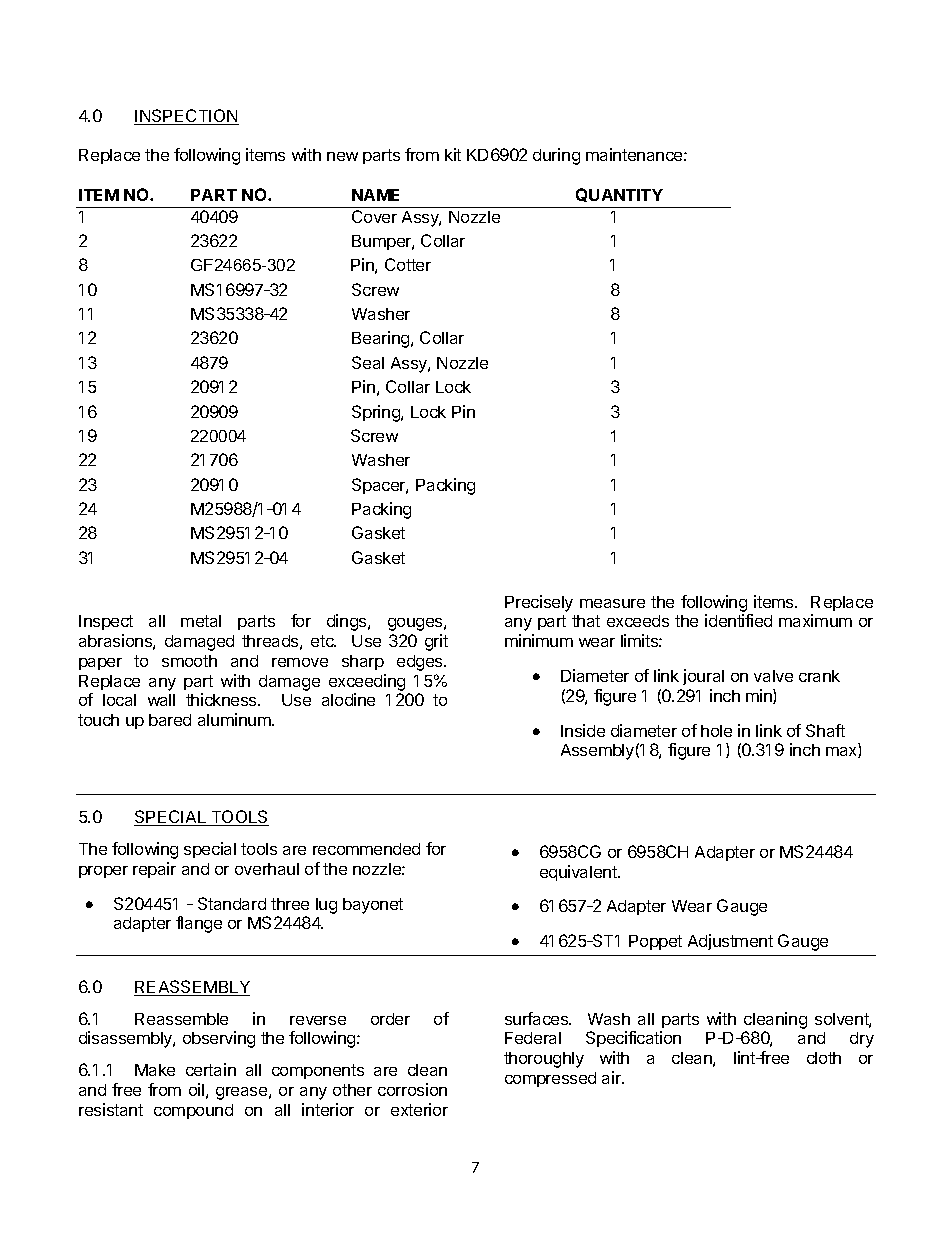 The width and height of the screenshot is (952, 1233). What do you see at coordinates (453, 154) in the screenshot?
I see `kit` at bounding box center [453, 154].
